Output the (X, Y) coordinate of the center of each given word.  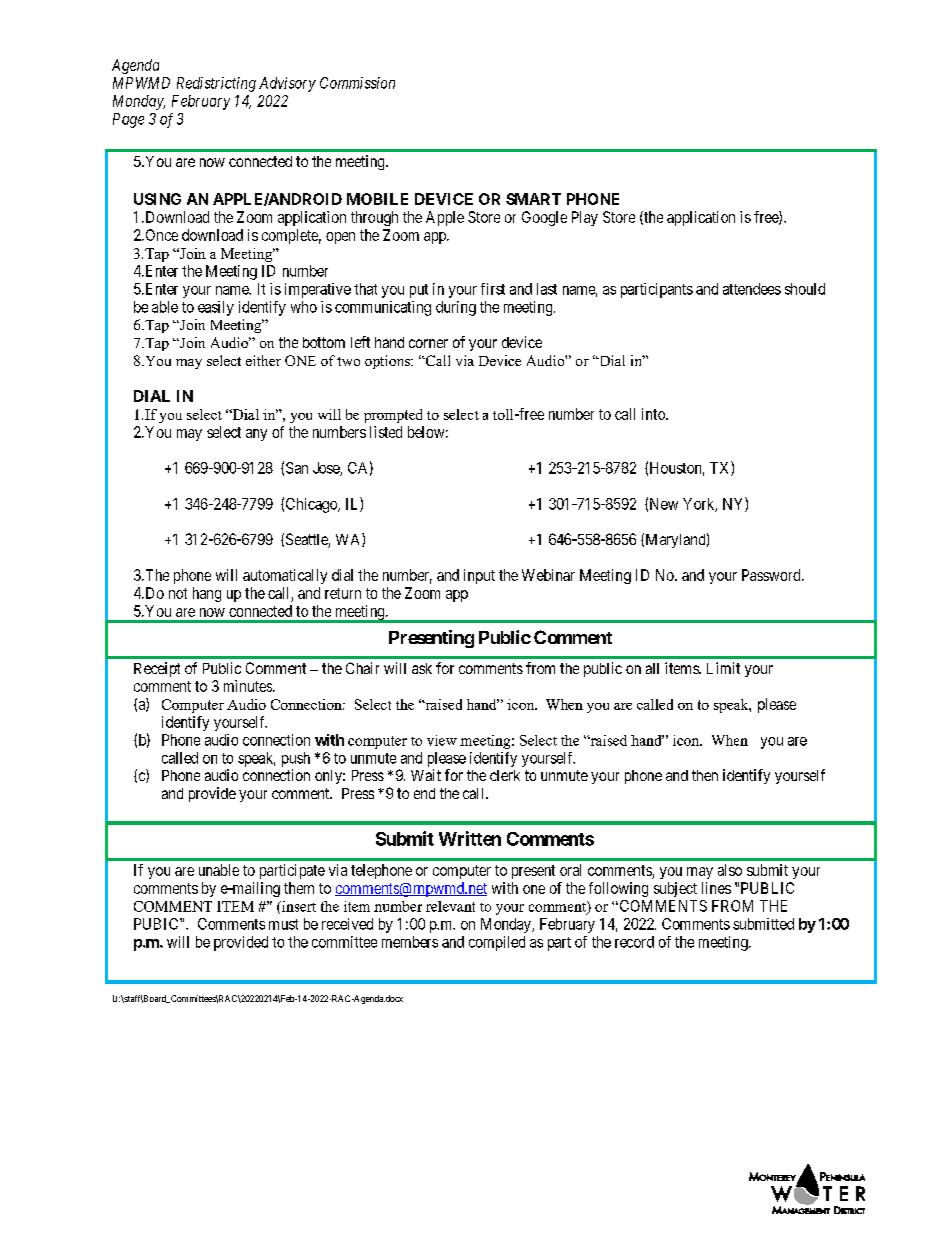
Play (585, 218)
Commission (357, 83)
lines (716, 888)
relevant (450, 906)
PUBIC (157, 924)
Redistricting (216, 84)
